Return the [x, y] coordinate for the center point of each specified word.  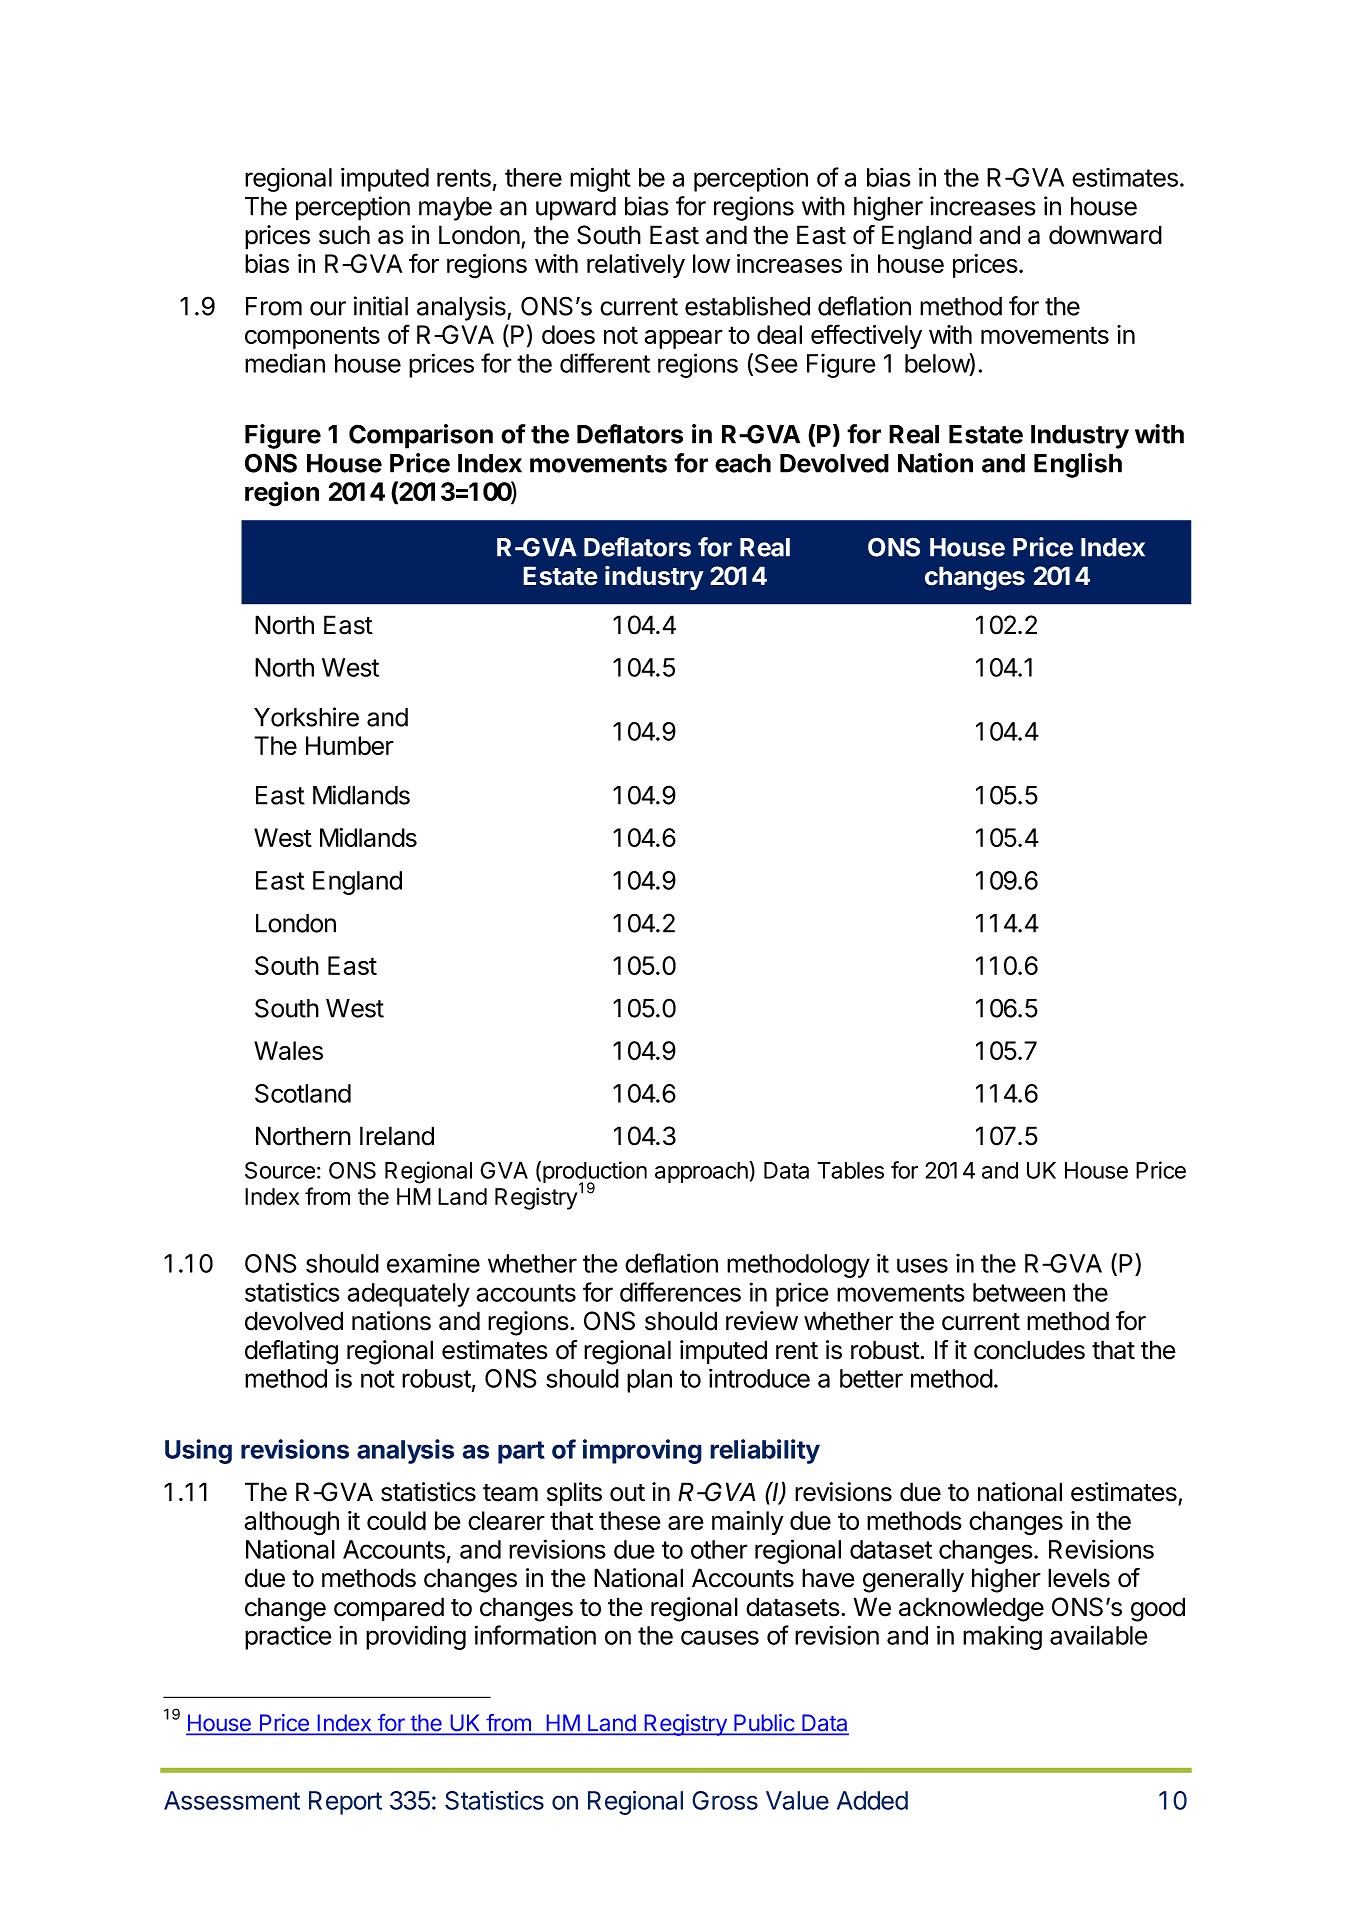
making [1002, 1637]
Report [345, 1803]
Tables [850, 1170]
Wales [288, 1050]
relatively [636, 266]
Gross [725, 1800]
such [344, 235]
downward [1105, 235]
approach [702, 1172]
